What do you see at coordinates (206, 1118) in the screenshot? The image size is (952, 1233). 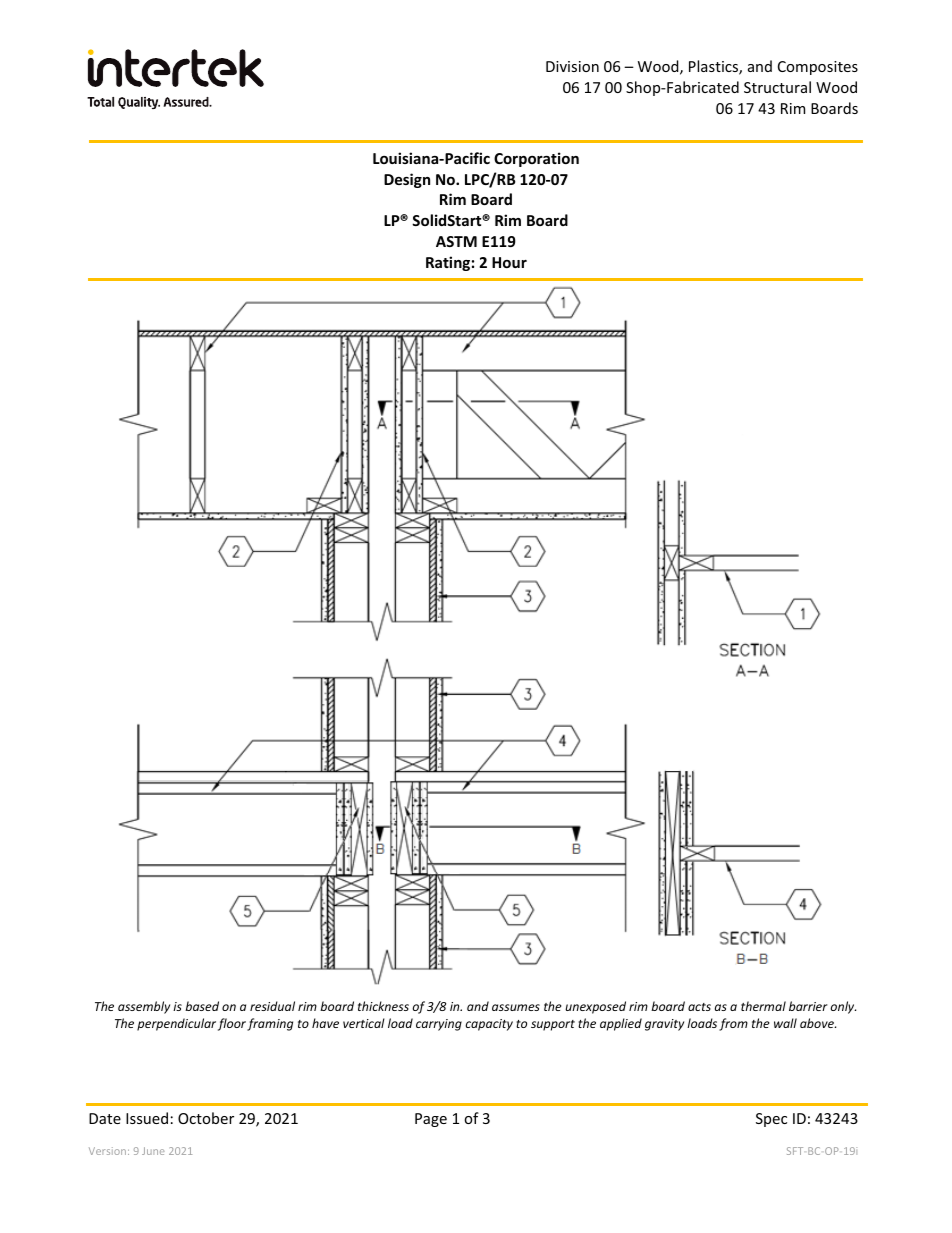 I see `October` at bounding box center [206, 1118].
